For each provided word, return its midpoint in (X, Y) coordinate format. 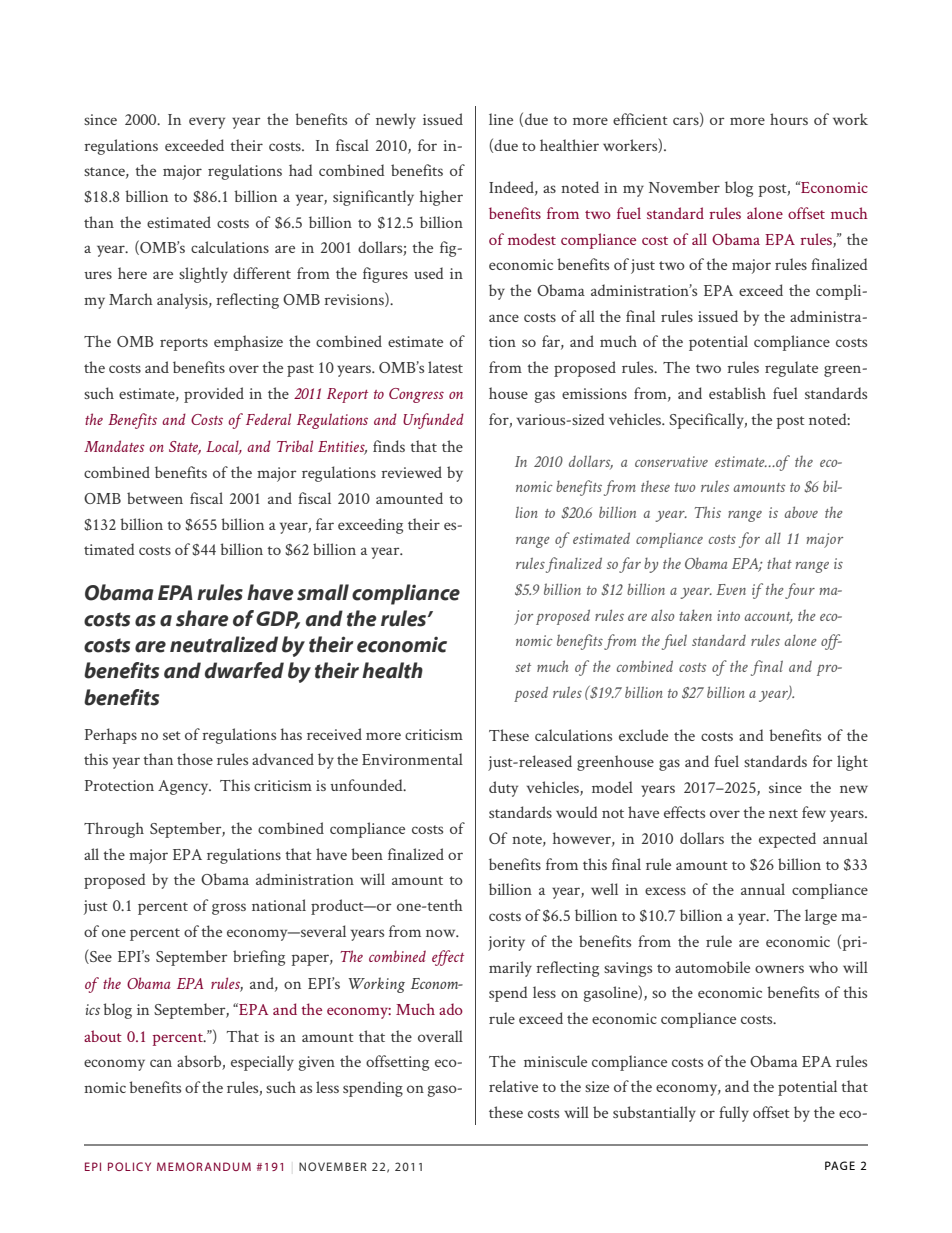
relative (513, 1086)
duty (503, 789)
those (195, 759)
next (783, 813)
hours (789, 119)
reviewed (411, 472)
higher (441, 198)
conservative (671, 461)
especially (262, 1063)
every (207, 123)
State (185, 447)
